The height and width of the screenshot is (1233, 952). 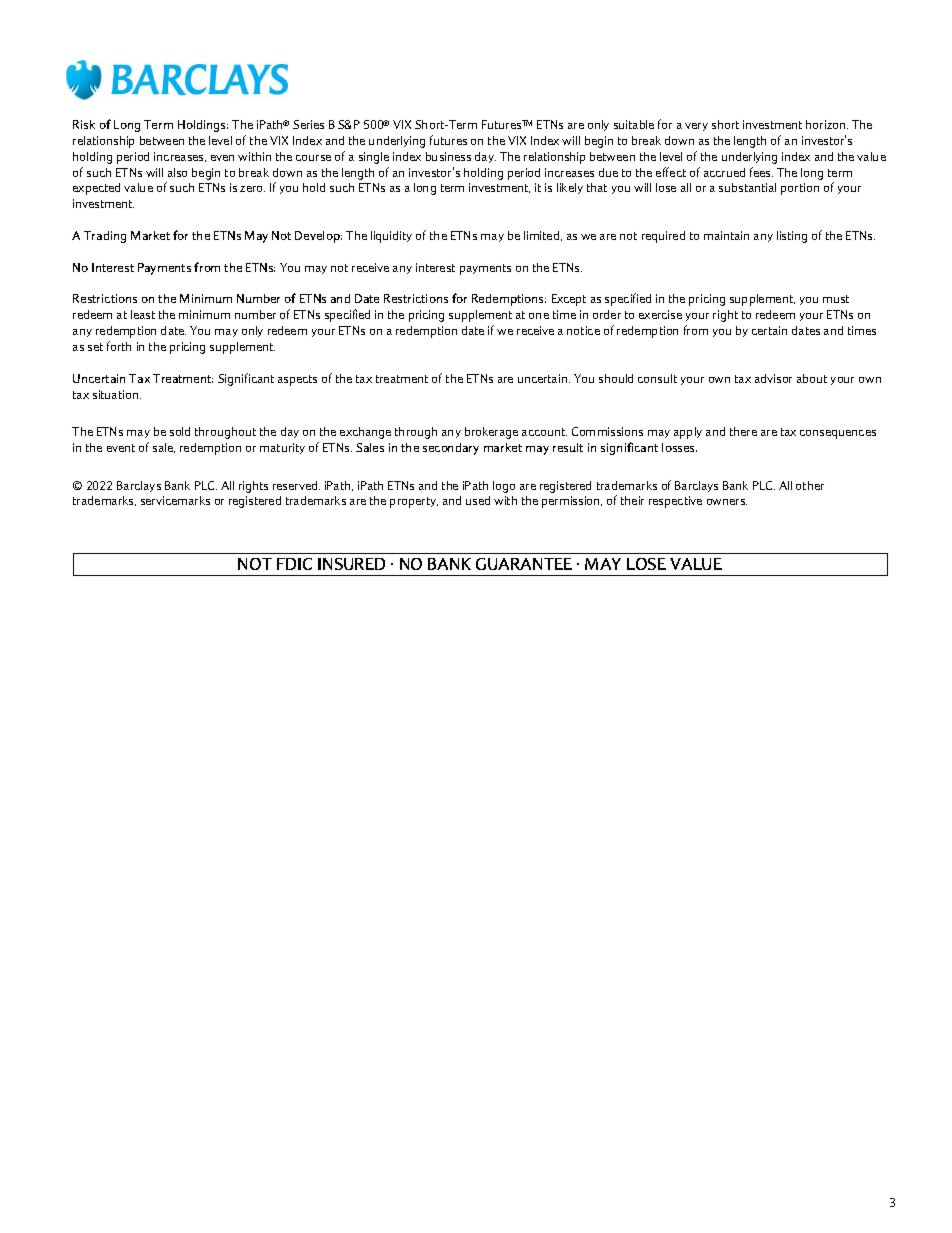 What do you see at coordinates (448, 156) in the screenshot?
I see `business` at bounding box center [448, 156].
